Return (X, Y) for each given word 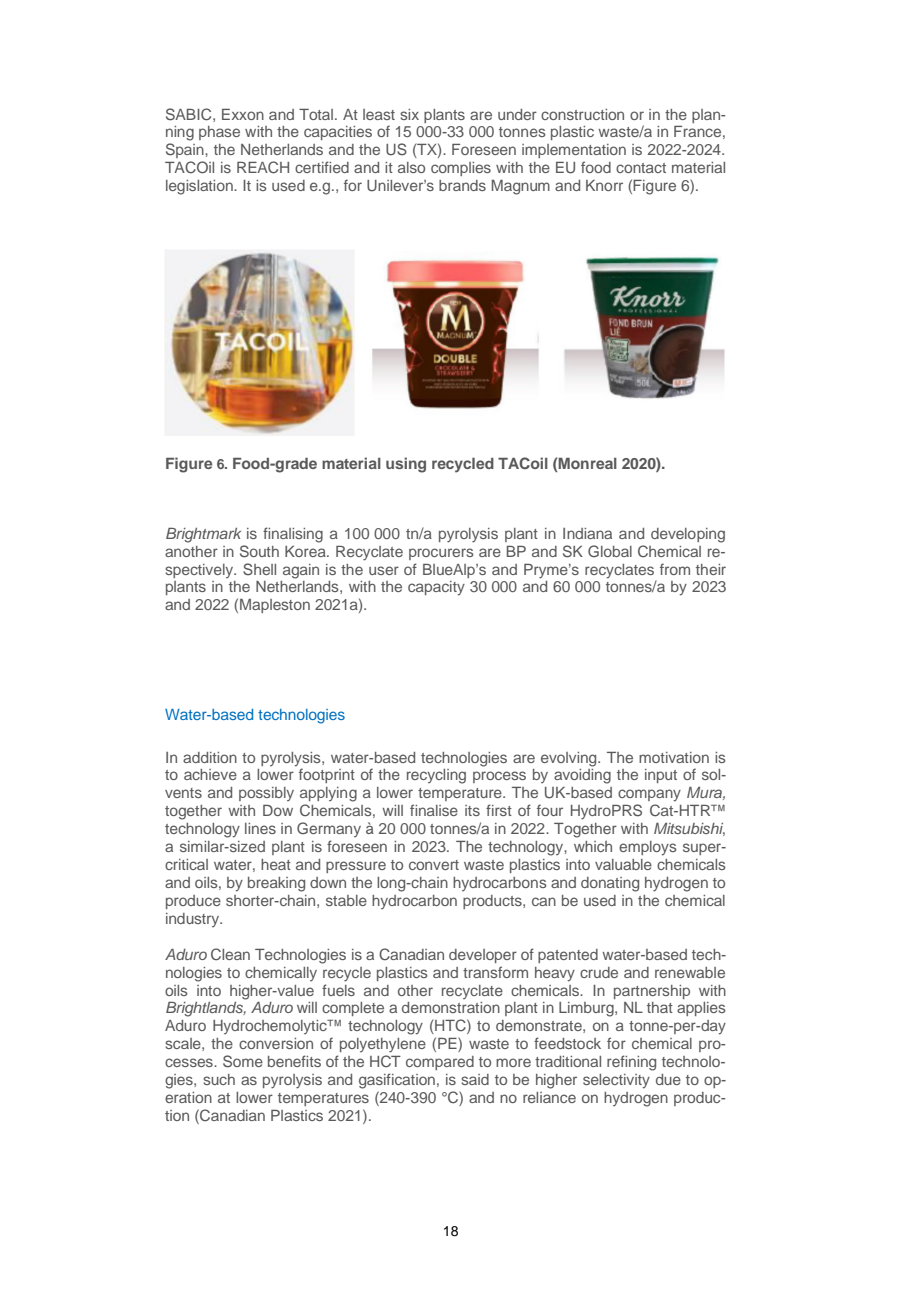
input (661, 776)
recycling (436, 776)
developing (688, 535)
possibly (266, 794)
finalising (293, 535)
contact (641, 168)
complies (461, 169)
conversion (276, 1043)
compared (440, 1063)
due (668, 1079)
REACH (263, 167)
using (406, 465)
